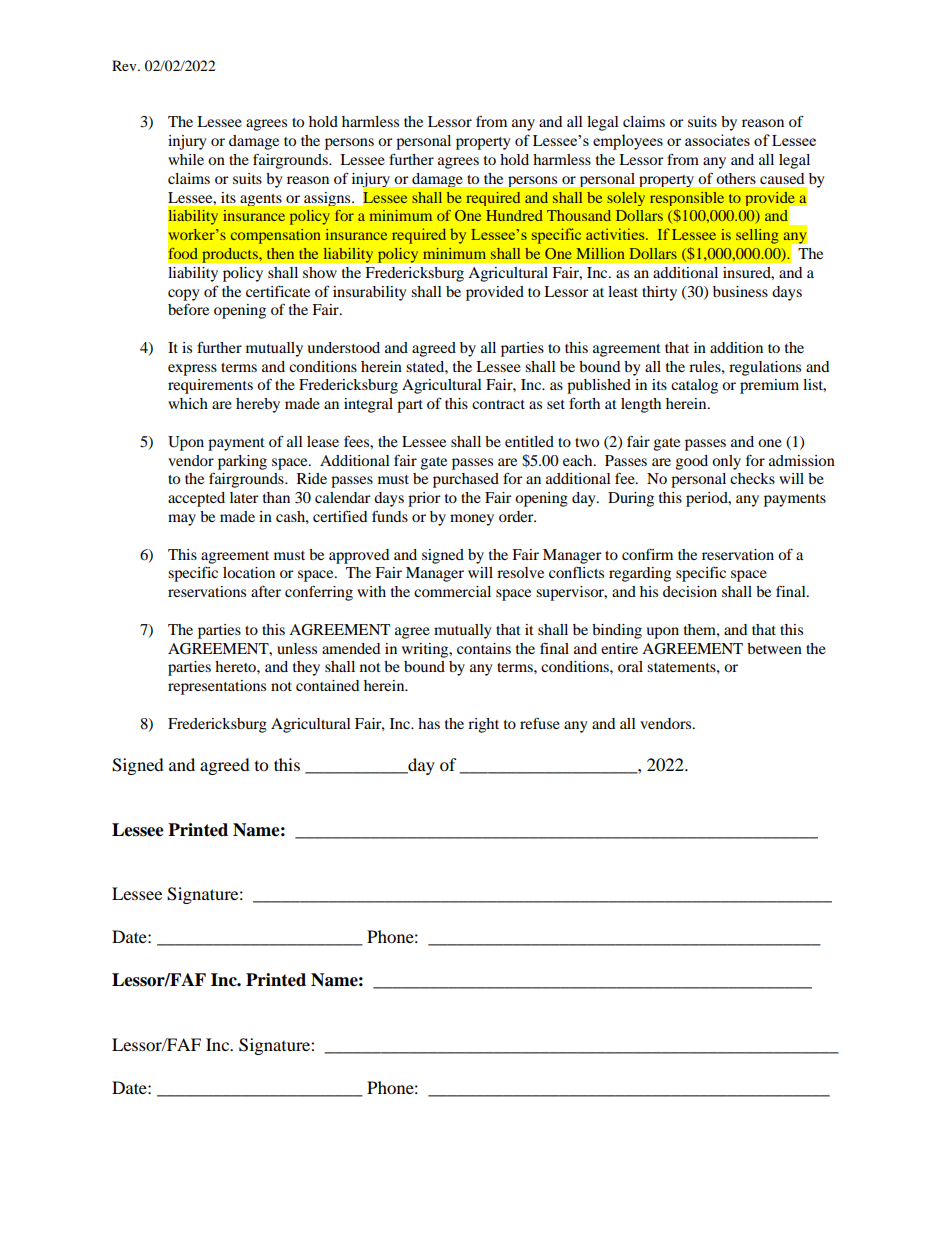 The height and width of the image is (1233, 952). Describe the element at coordinates (694, 386) in the image. I see `catalog` at that location.
